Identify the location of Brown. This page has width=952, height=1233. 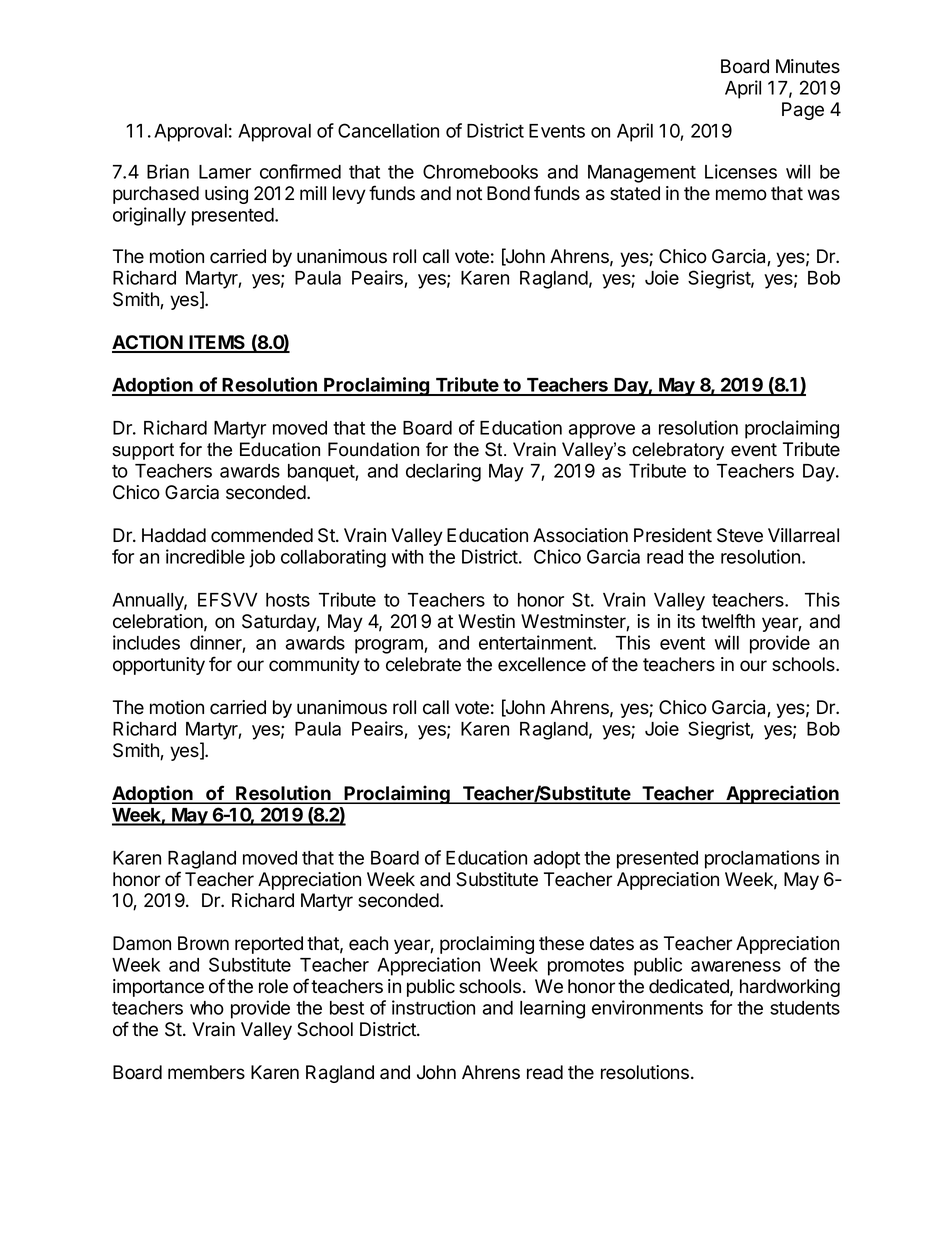
(203, 943).
